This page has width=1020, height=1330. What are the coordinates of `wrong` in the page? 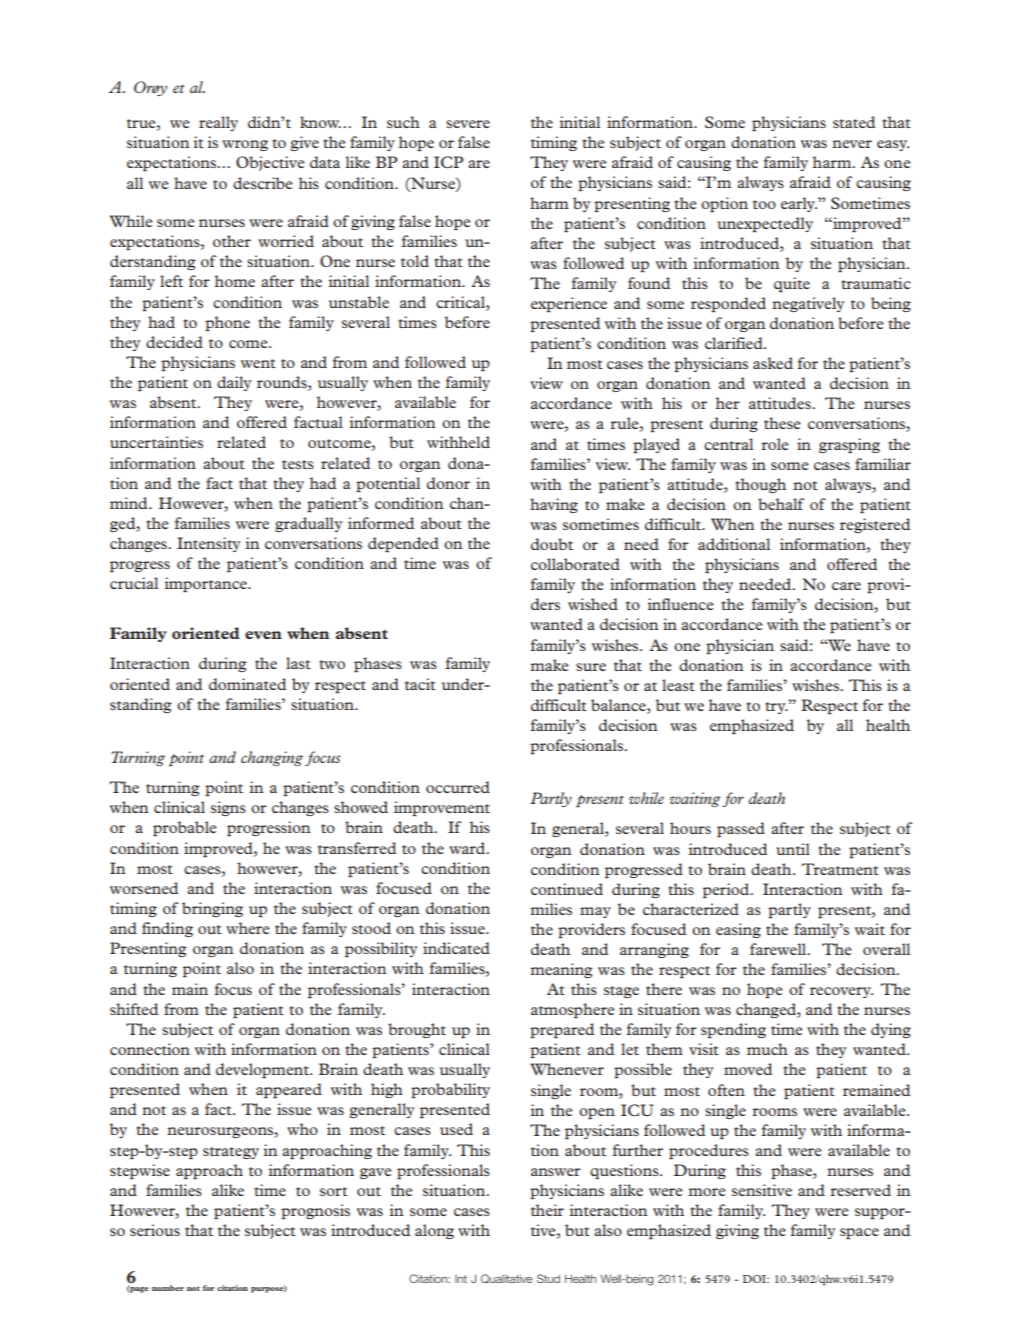 It's located at (245, 145).
